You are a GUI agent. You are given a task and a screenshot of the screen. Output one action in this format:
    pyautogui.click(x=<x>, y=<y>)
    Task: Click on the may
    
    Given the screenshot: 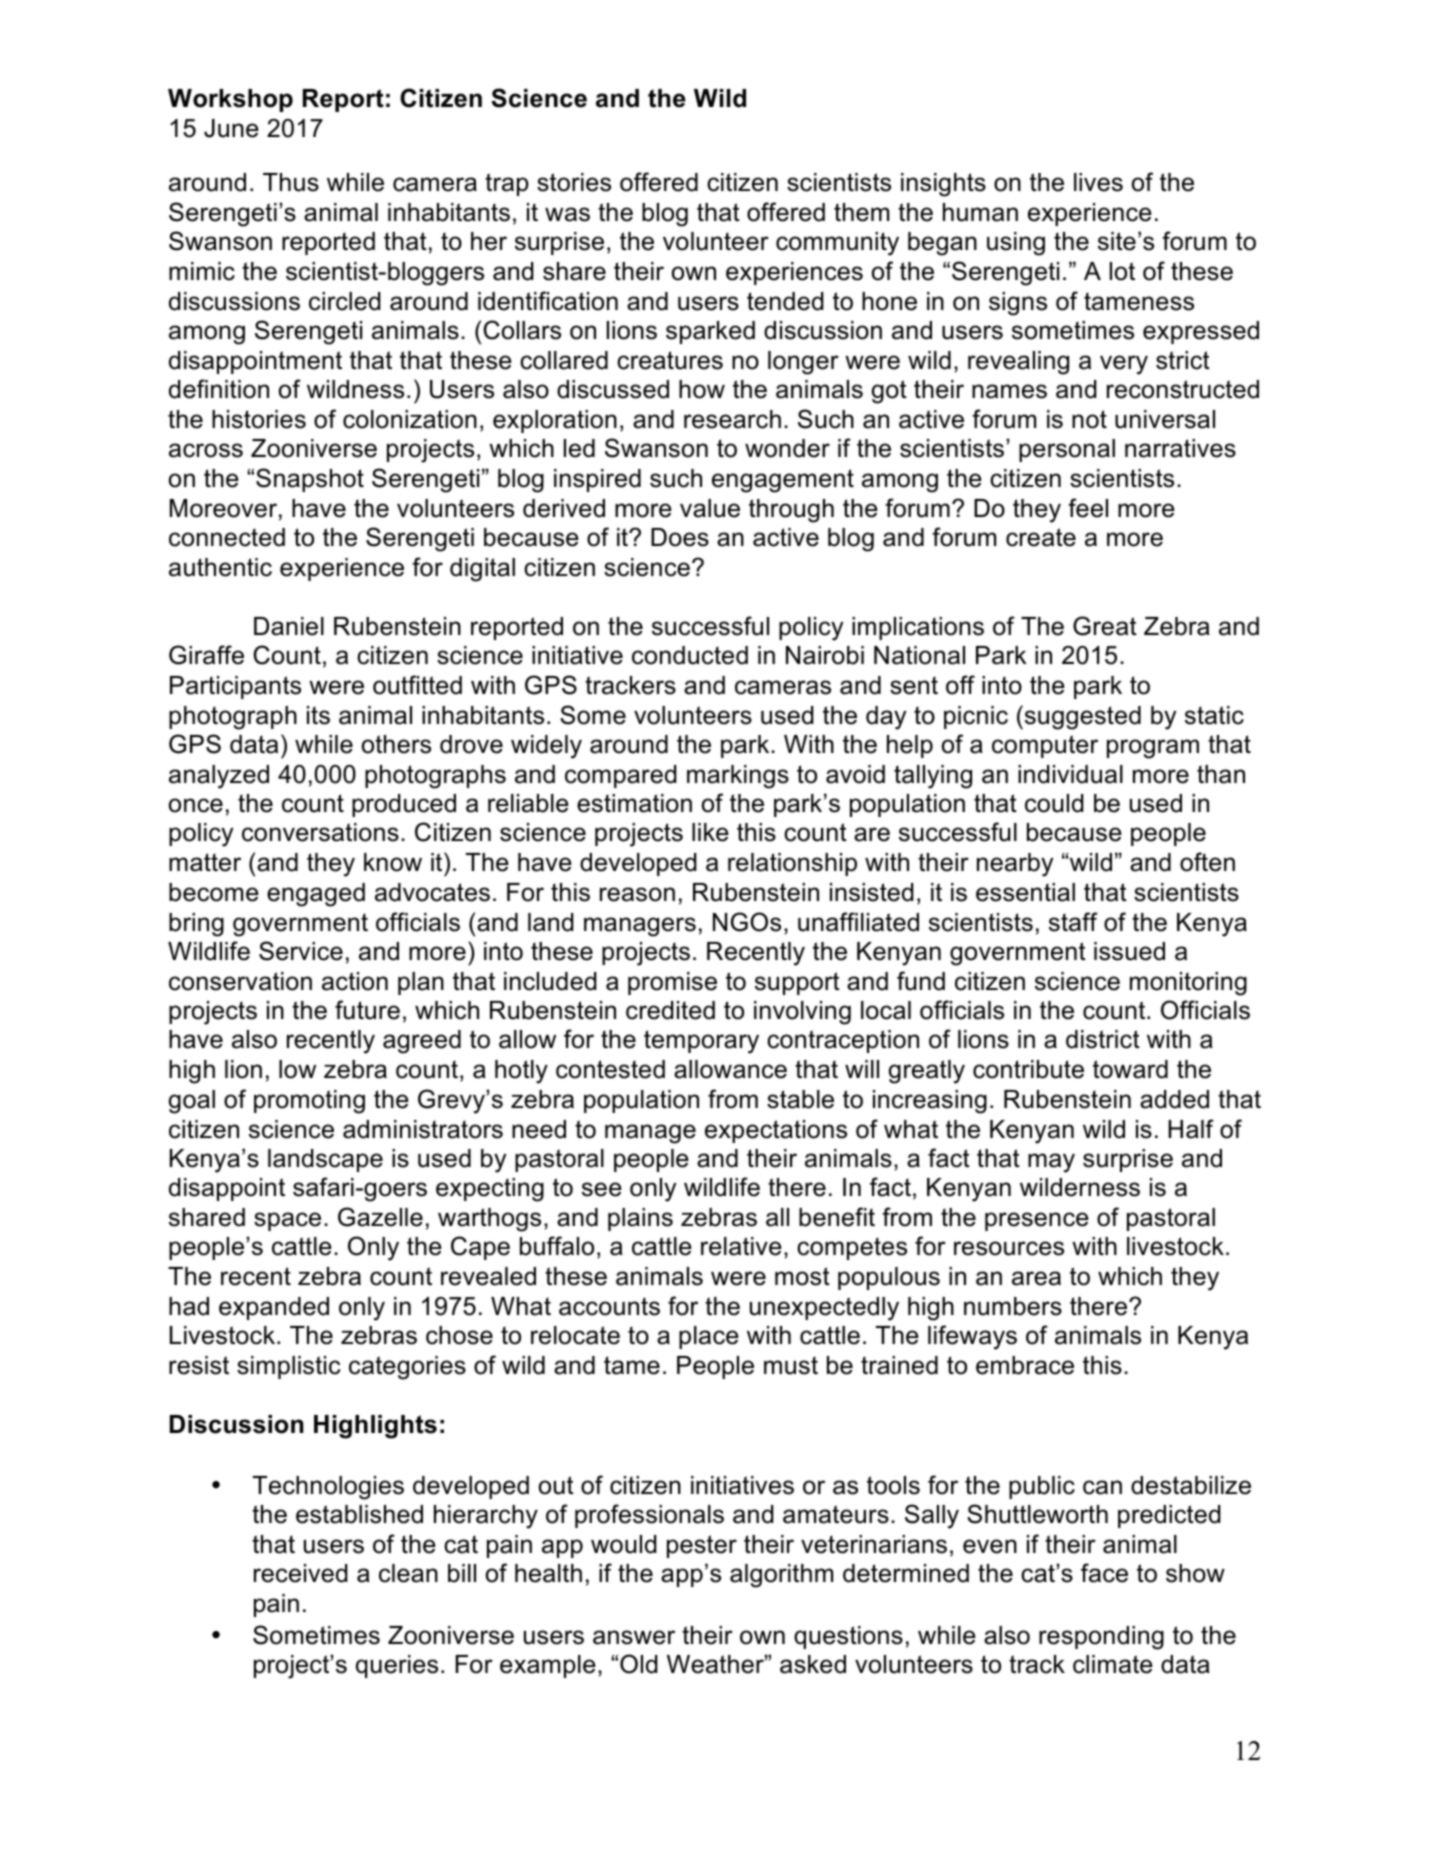 What is the action you would take?
    pyautogui.click(x=1051, y=1163)
